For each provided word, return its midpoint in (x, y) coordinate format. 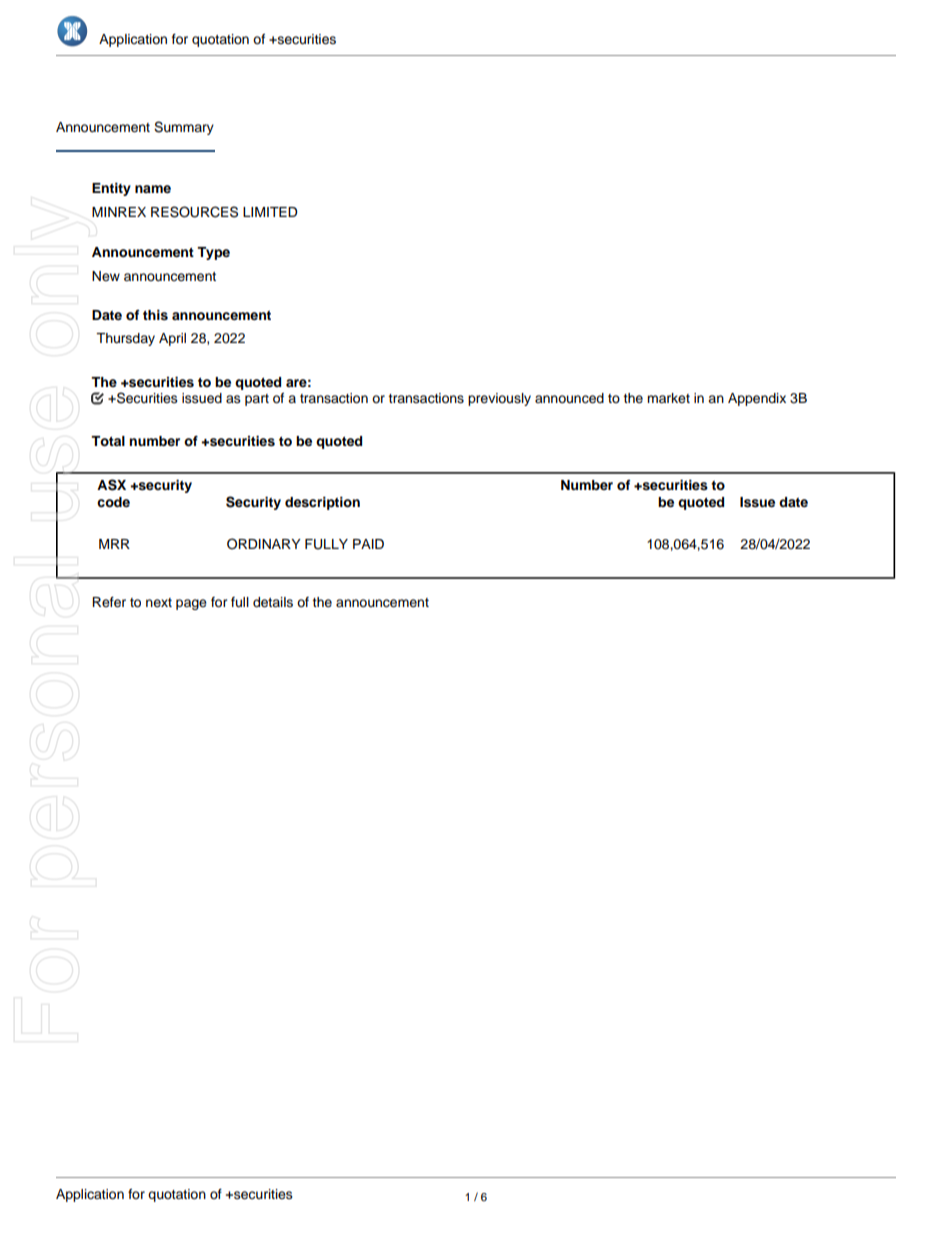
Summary (184, 128)
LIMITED (270, 212)
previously (499, 399)
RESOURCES (194, 212)
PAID (368, 544)
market (668, 398)
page (191, 604)
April (172, 339)
